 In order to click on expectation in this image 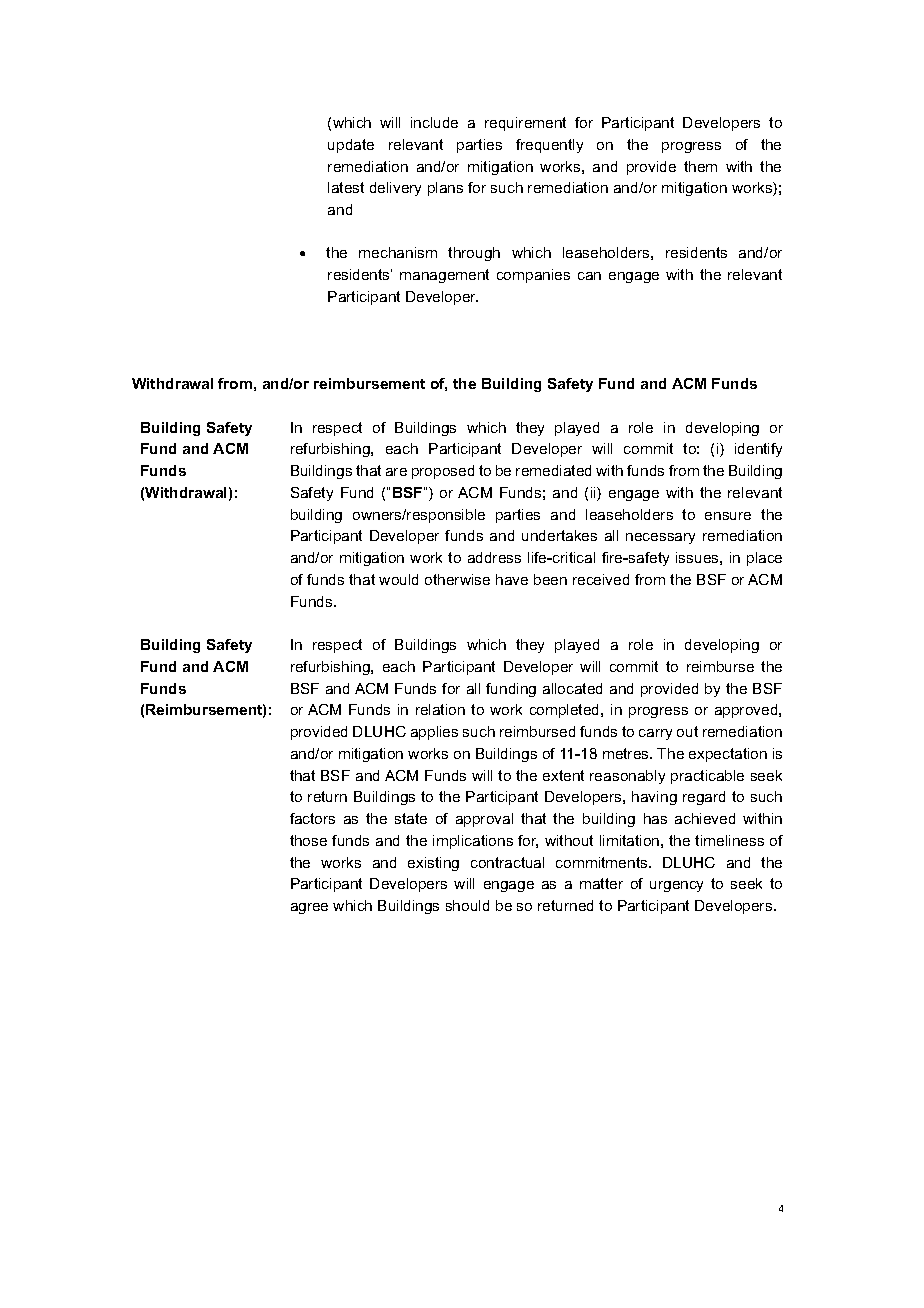, I will do `click(728, 755)`.
